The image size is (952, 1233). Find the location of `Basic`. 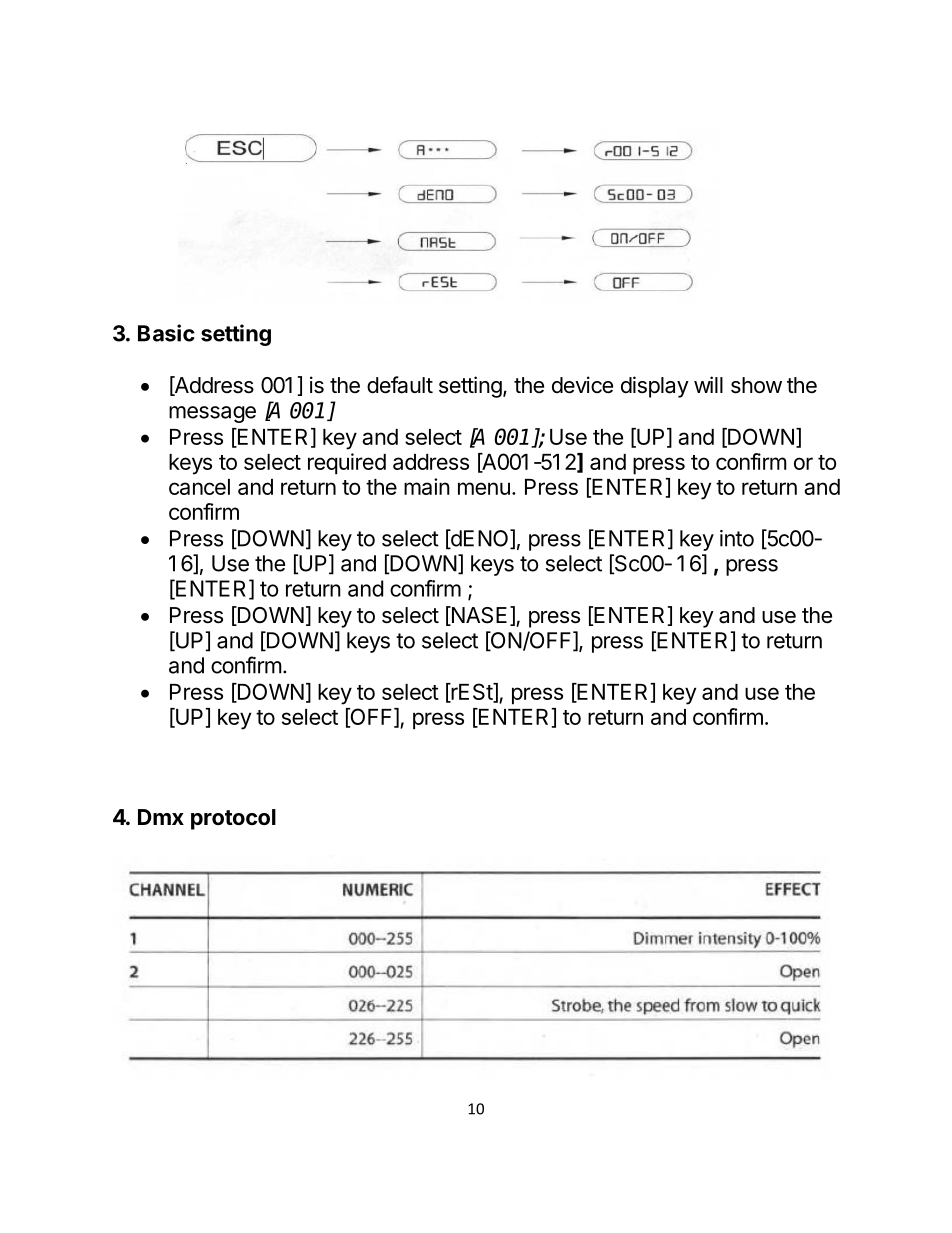

Basic is located at coordinates (166, 333).
